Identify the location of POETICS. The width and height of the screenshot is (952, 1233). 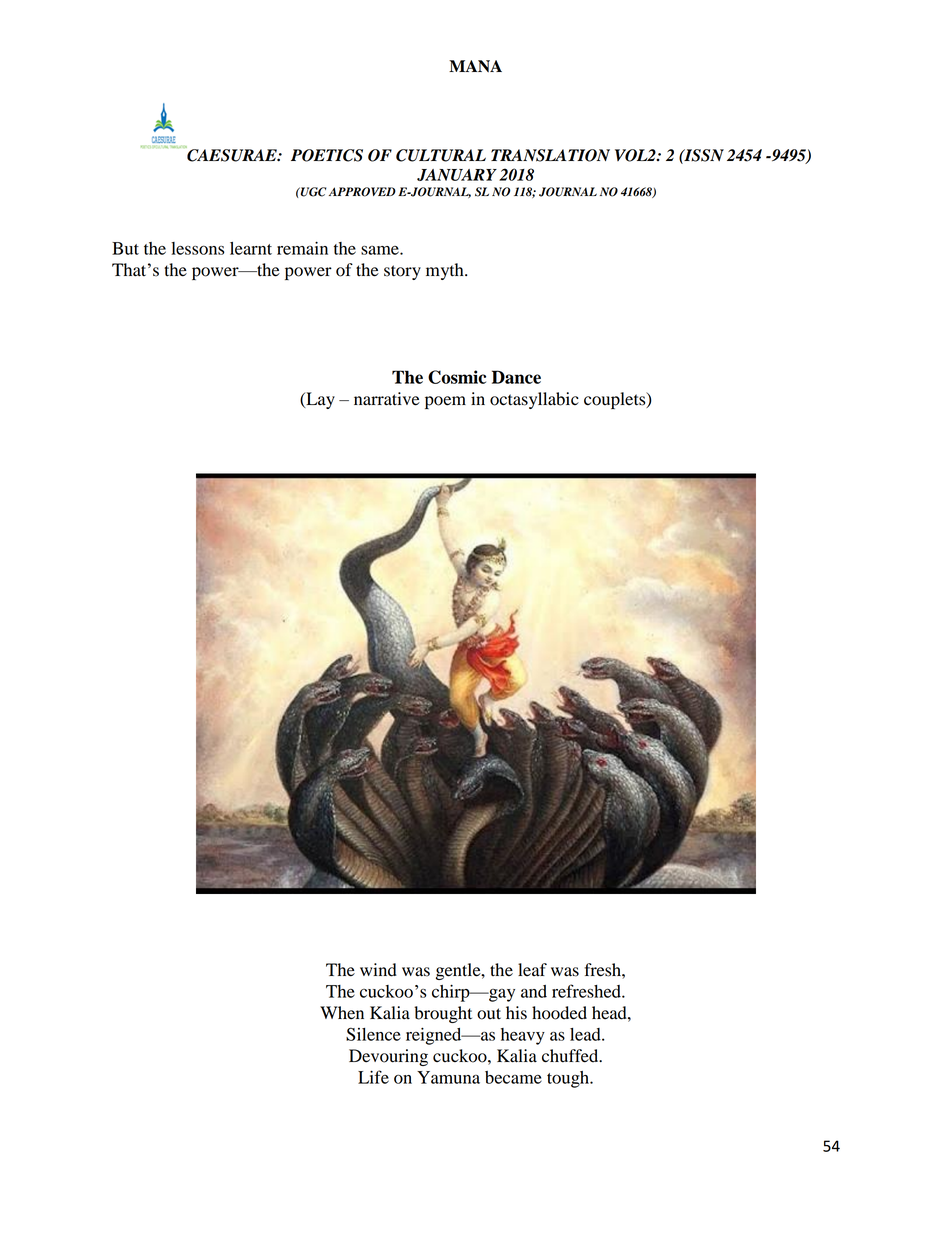
(327, 155).
